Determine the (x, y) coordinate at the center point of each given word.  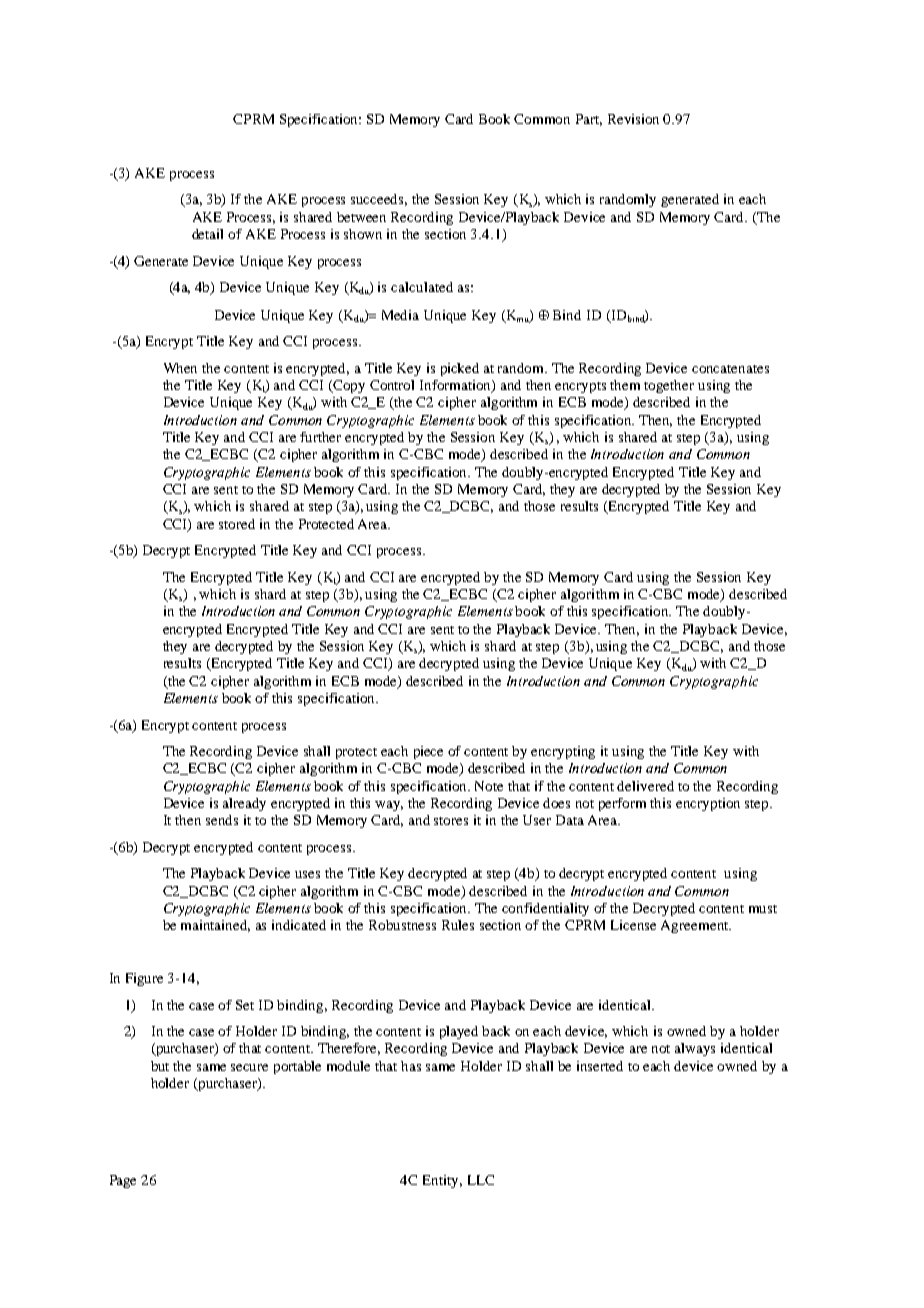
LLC (481, 1180)
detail (207, 234)
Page (123, 1181)
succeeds (379, 200)
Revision (633, 119)
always (695, 1049)
